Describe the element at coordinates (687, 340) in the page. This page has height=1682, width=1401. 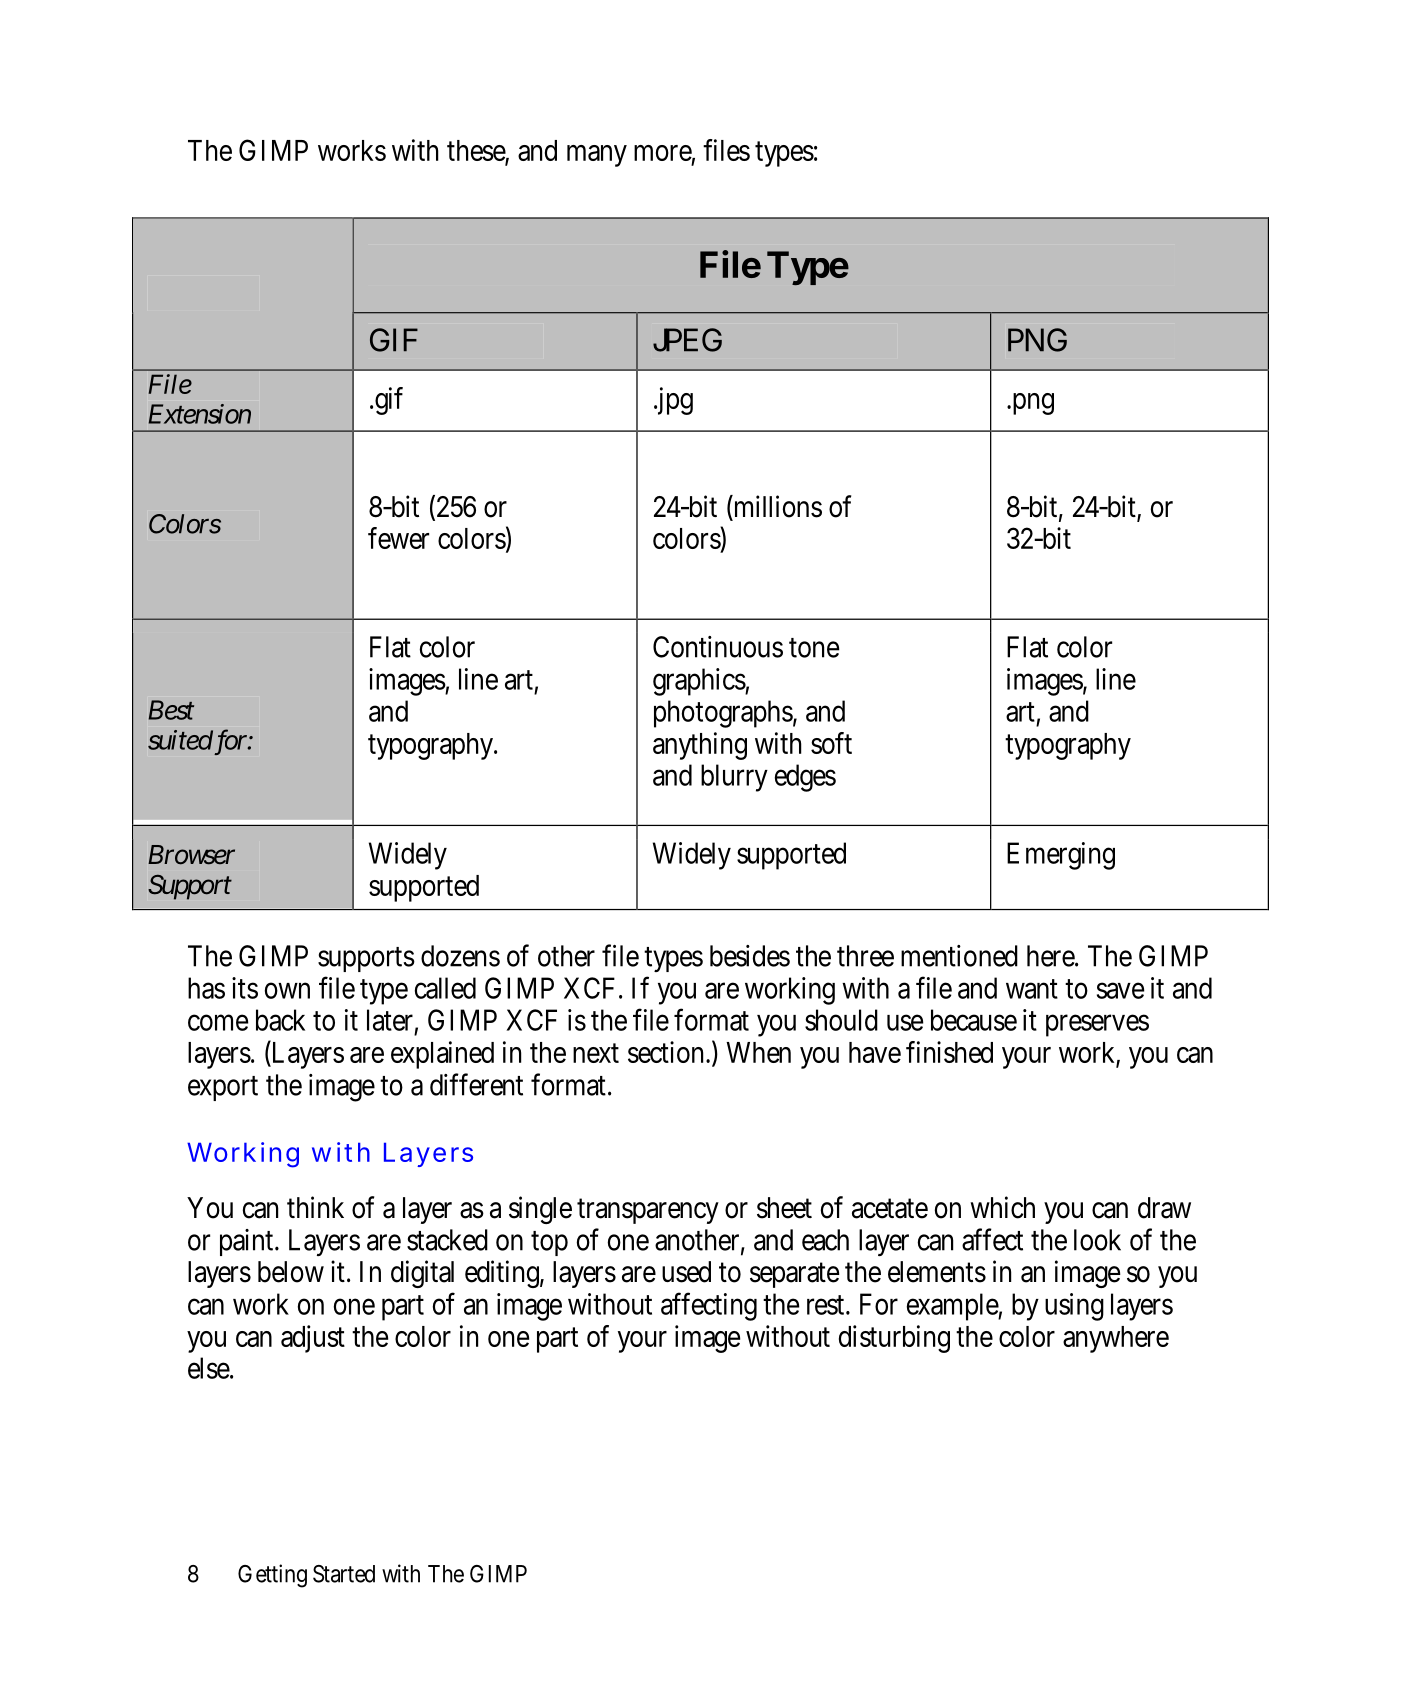
I see `JPEG` at that location.
